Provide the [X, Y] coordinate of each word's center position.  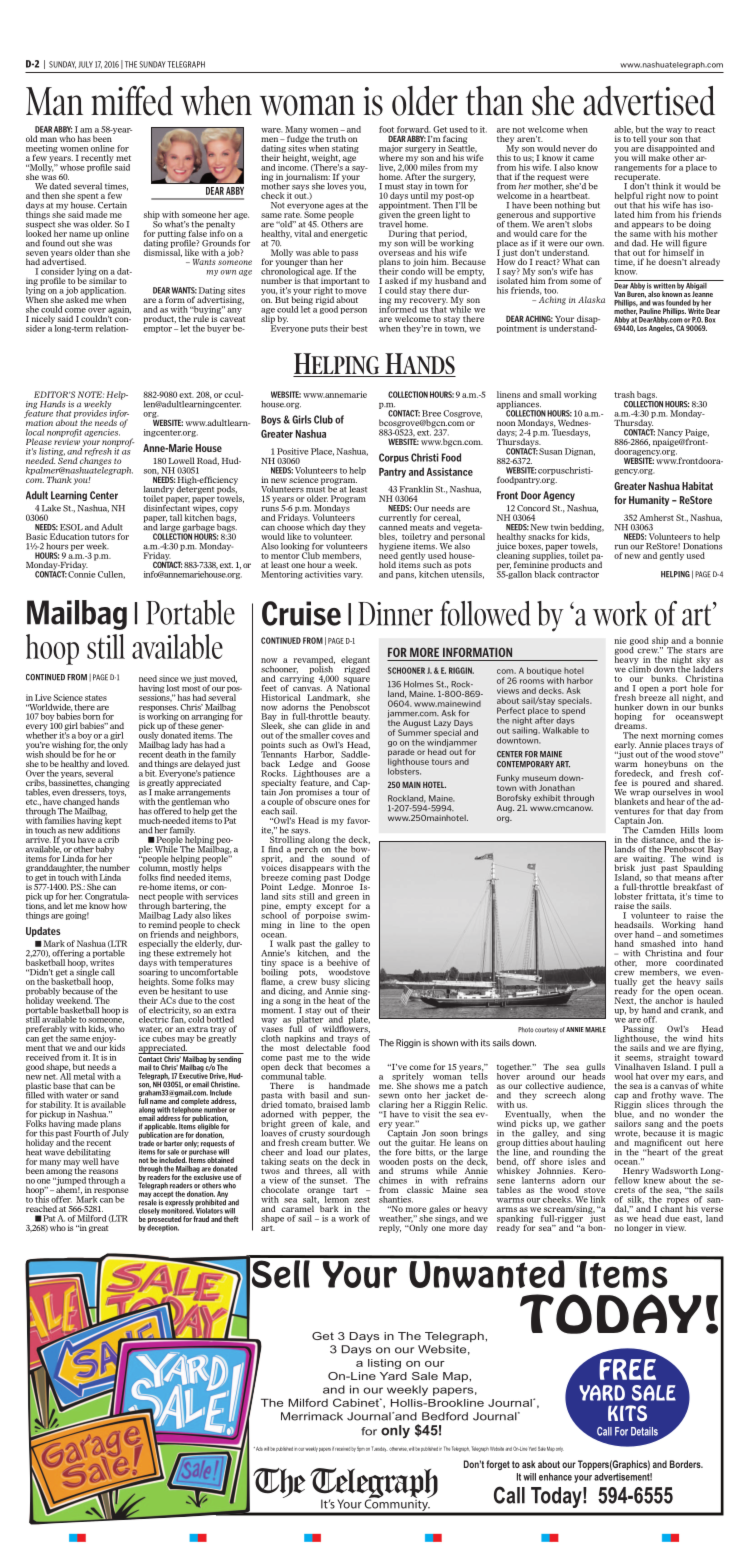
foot [386, 129]
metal [84, 1076]
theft [231, 1219]
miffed [132, 101]
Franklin [416, 489]
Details [644, 1431]
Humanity [649, 501]
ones [347, 802]
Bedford [445, 1416]
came [583, 158]
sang [653, 1126]
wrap [640, 795]
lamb [360, 1104]
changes [95, 461]
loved [118, 763]
